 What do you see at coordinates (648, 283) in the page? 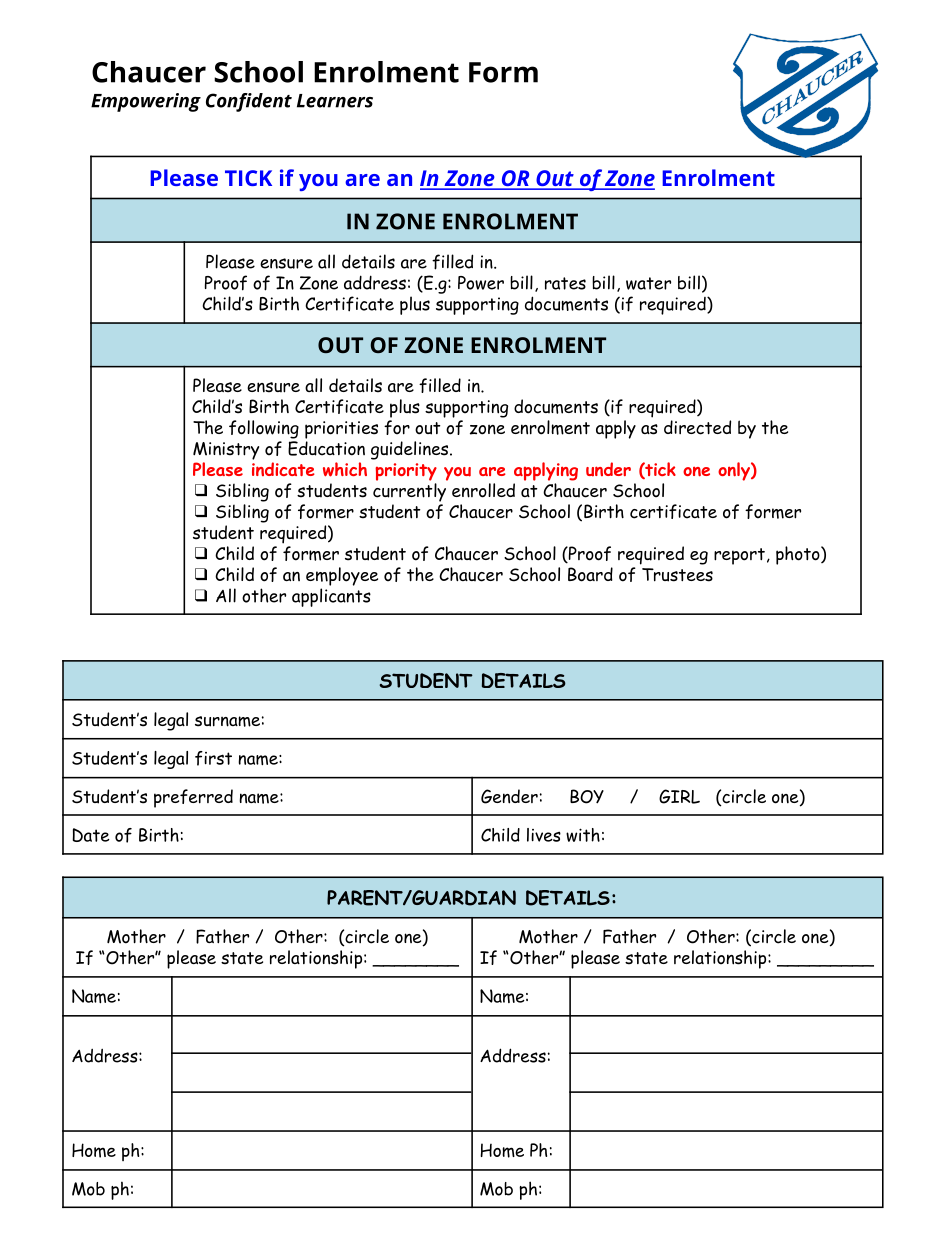
I see `water` at bounding box center [648, 283].
